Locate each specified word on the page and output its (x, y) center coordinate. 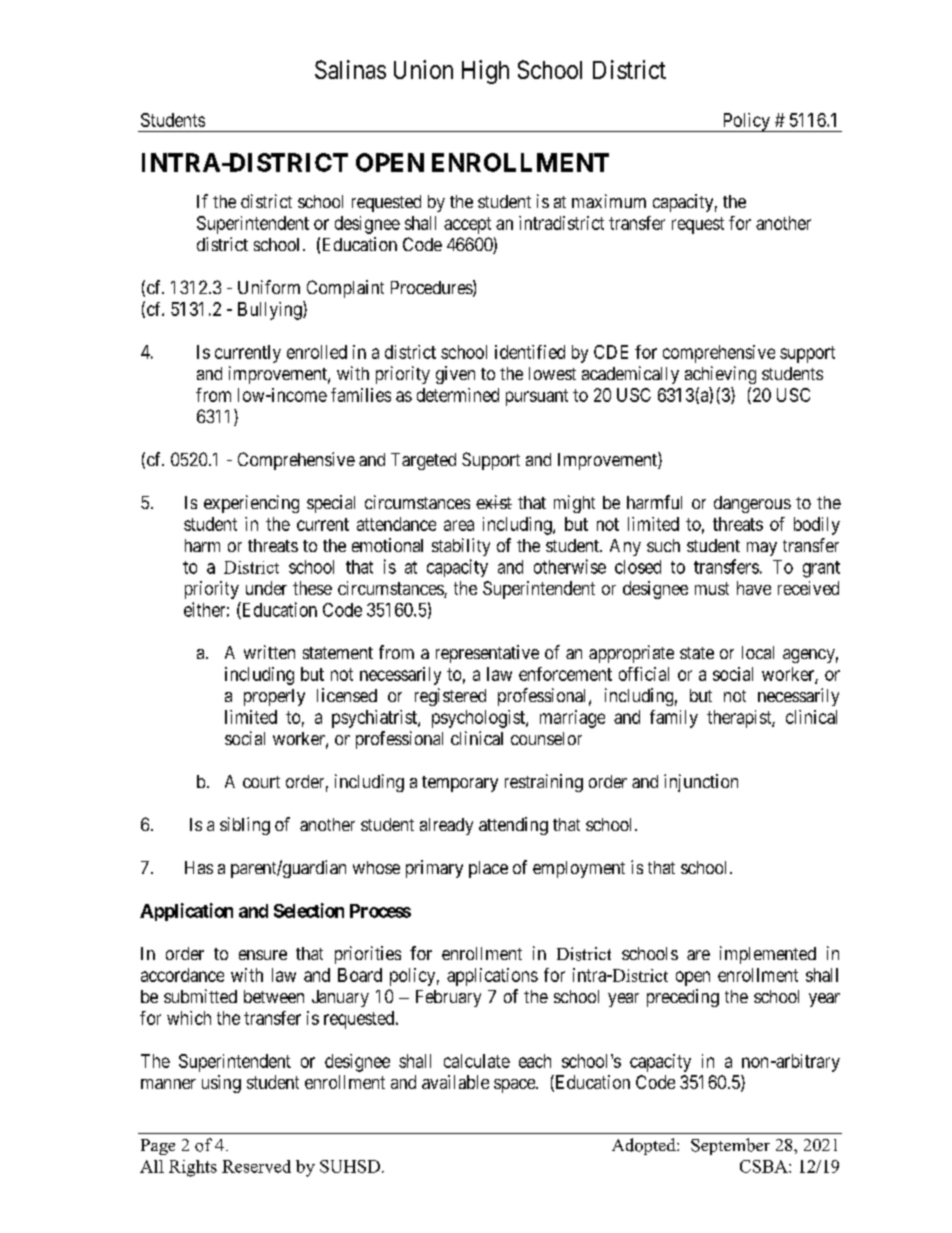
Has (199, 867)
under (266, 588)
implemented (768, 955)
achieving (720, 375)
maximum (609, 201)
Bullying (271, 310)
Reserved (256, 1166)
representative (487, 654)
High (485, 72)
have (754, 588)
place (488, 869)
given (455, 375)
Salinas (350, 69)
